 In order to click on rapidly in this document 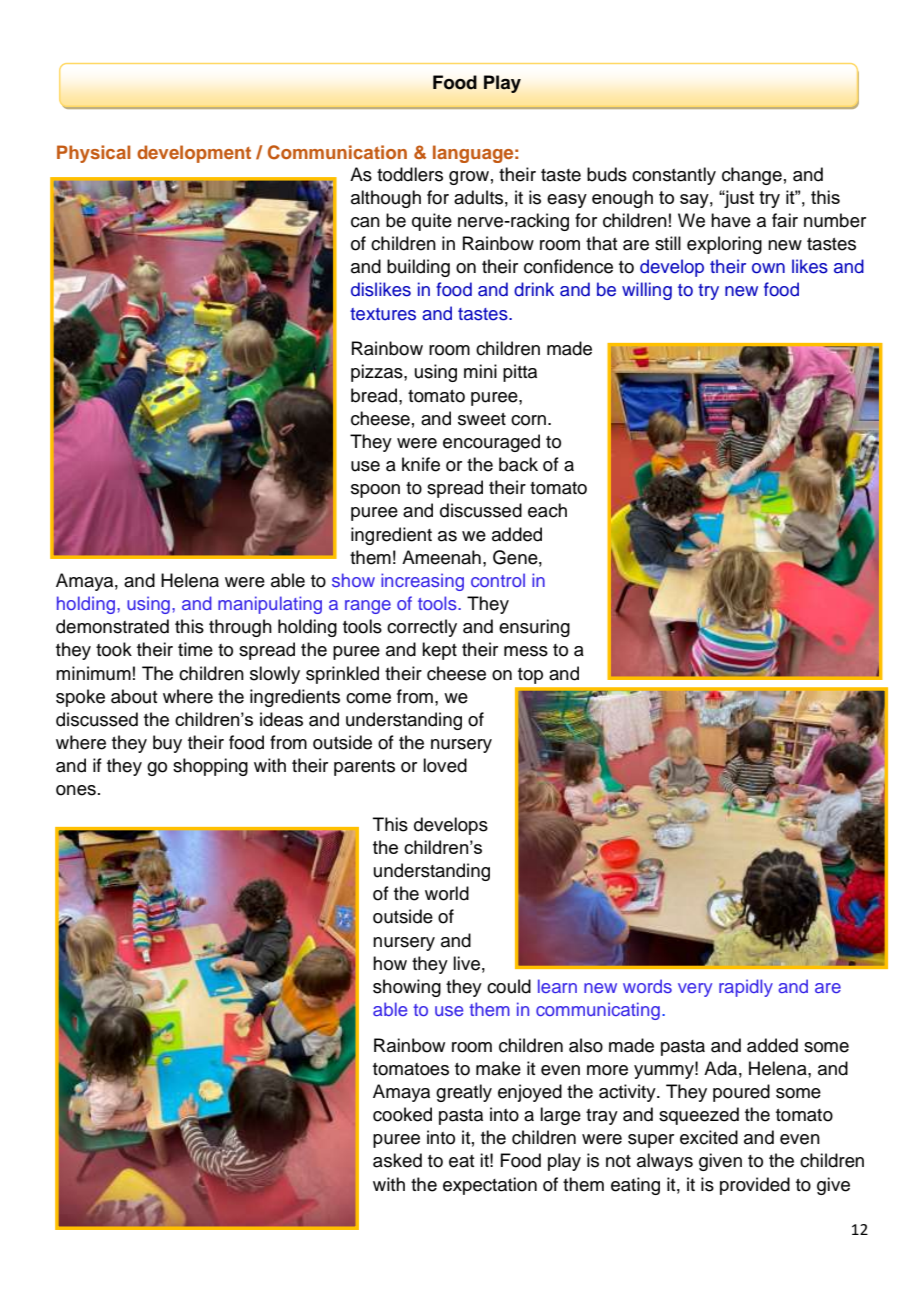, I will do `click(746, 988)`.
